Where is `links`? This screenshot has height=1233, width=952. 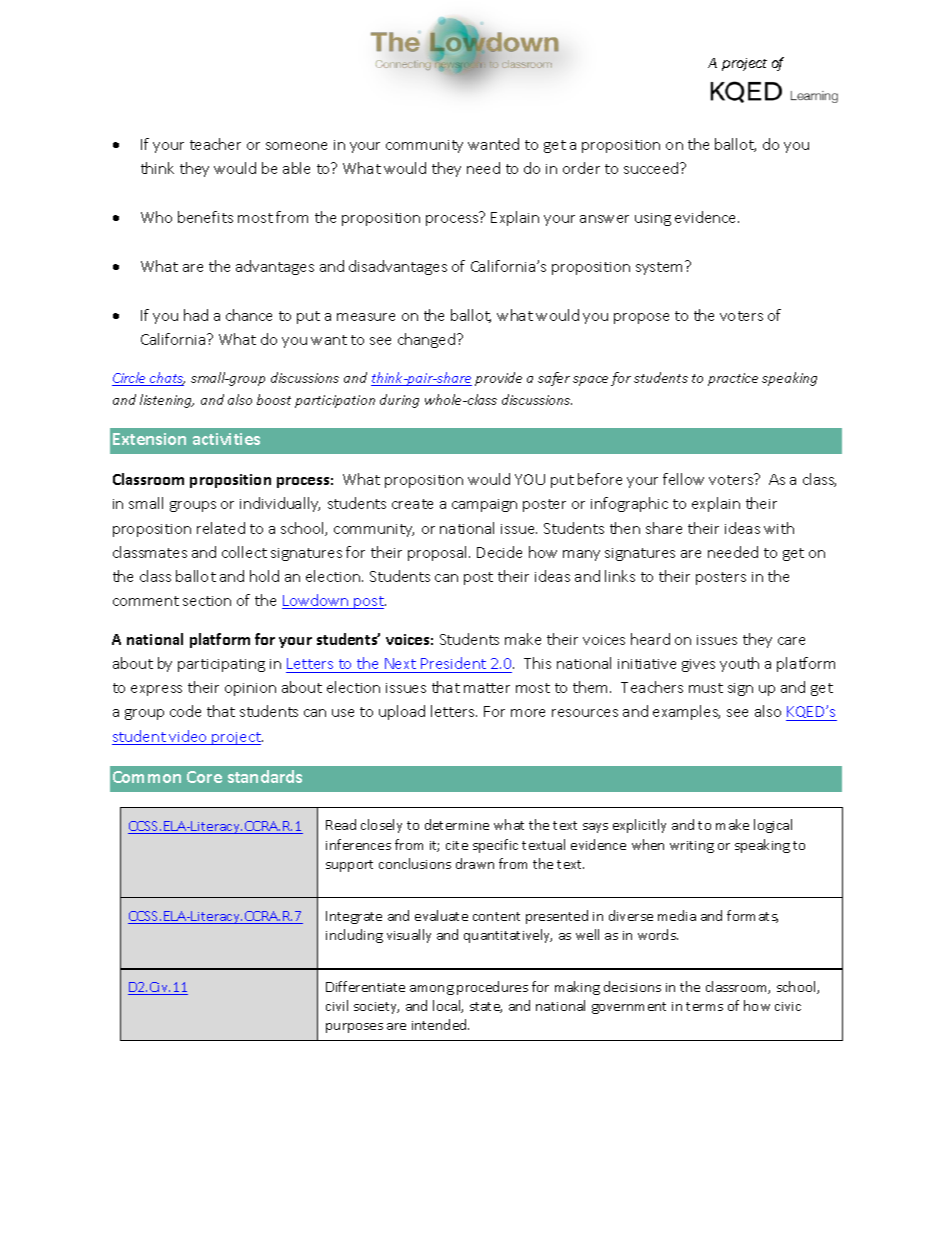 links is located at coordinates (620, 576).
